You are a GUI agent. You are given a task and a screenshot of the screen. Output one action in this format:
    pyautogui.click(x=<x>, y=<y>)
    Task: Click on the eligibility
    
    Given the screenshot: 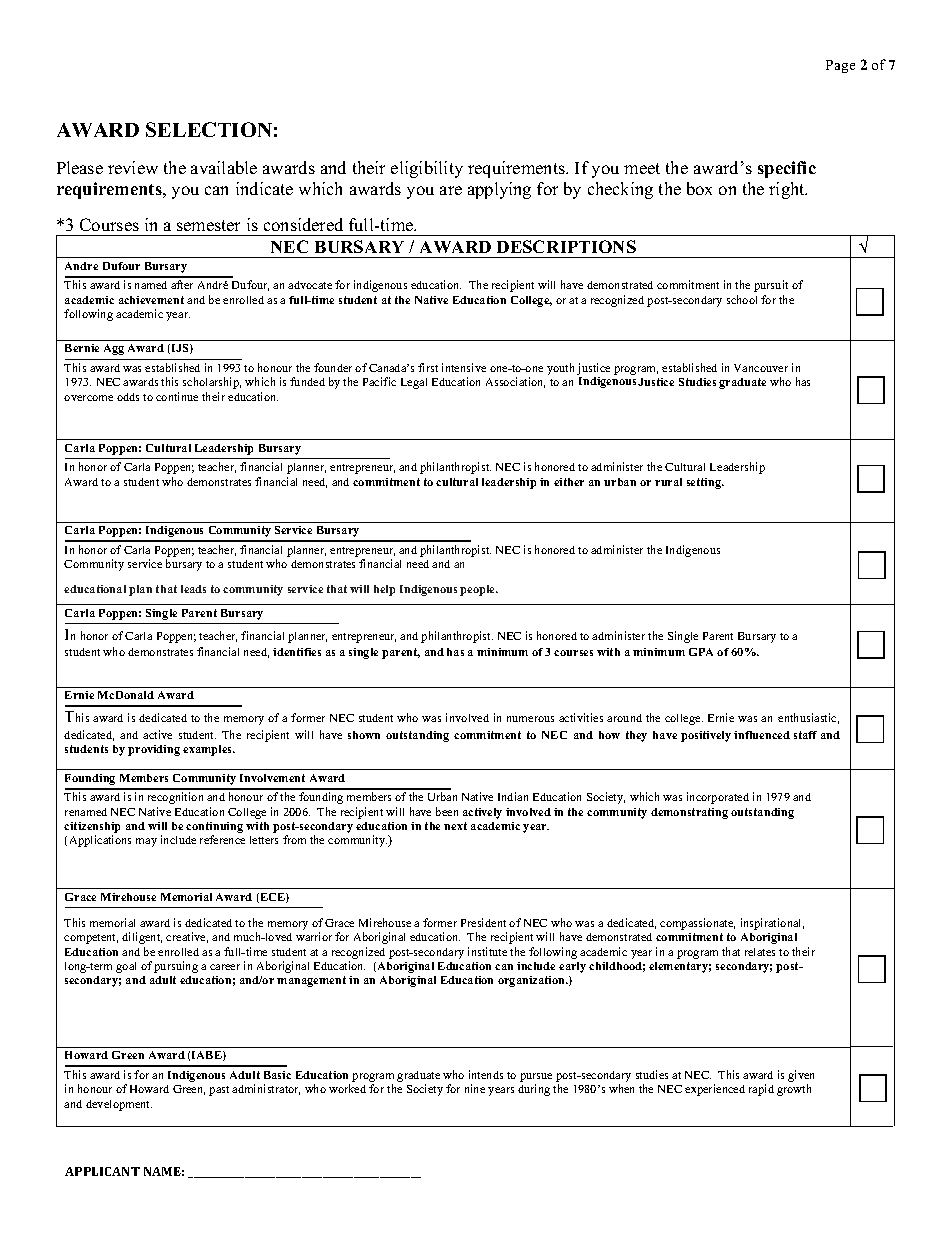 What is the action you would take?
    pyautogui.click(x=427, y=169)
